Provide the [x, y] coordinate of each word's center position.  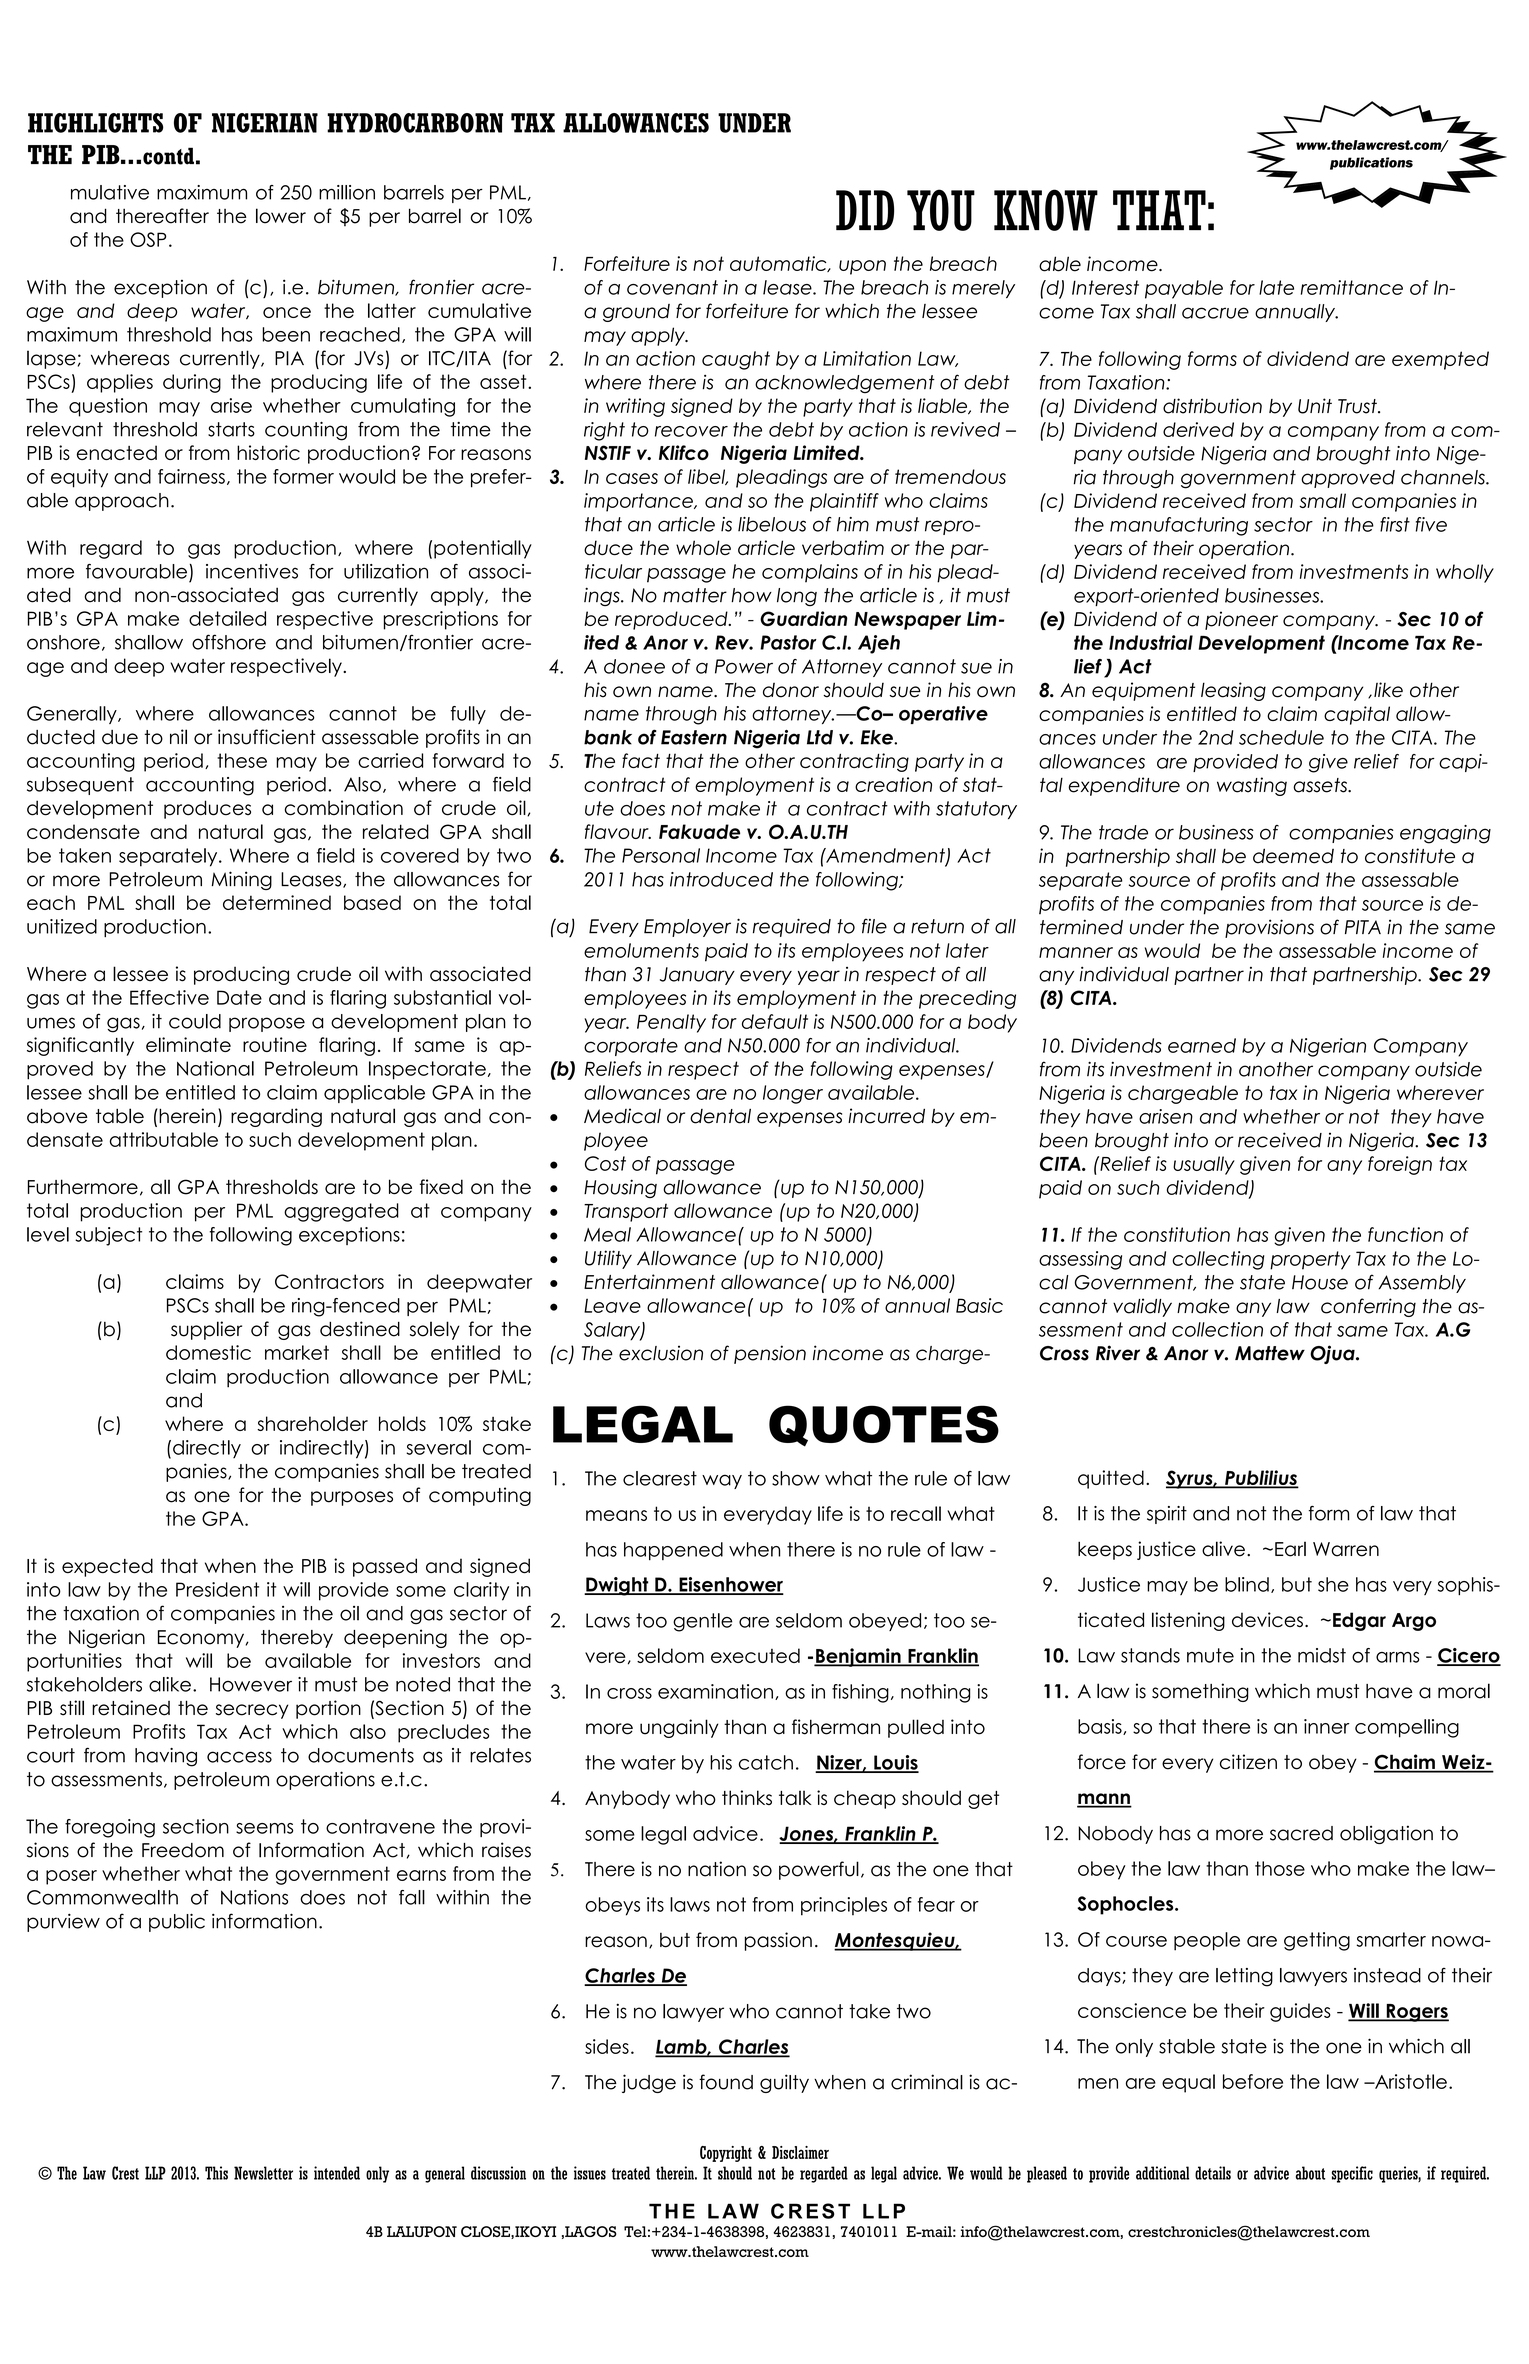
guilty [784, 2083]
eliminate [188, 1044]
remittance [1352, 287]
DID [865, 210]
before [1253, 2081]
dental [720, 1116]
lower [281, 216]
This [216, 2173]
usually [1204, 1165]
